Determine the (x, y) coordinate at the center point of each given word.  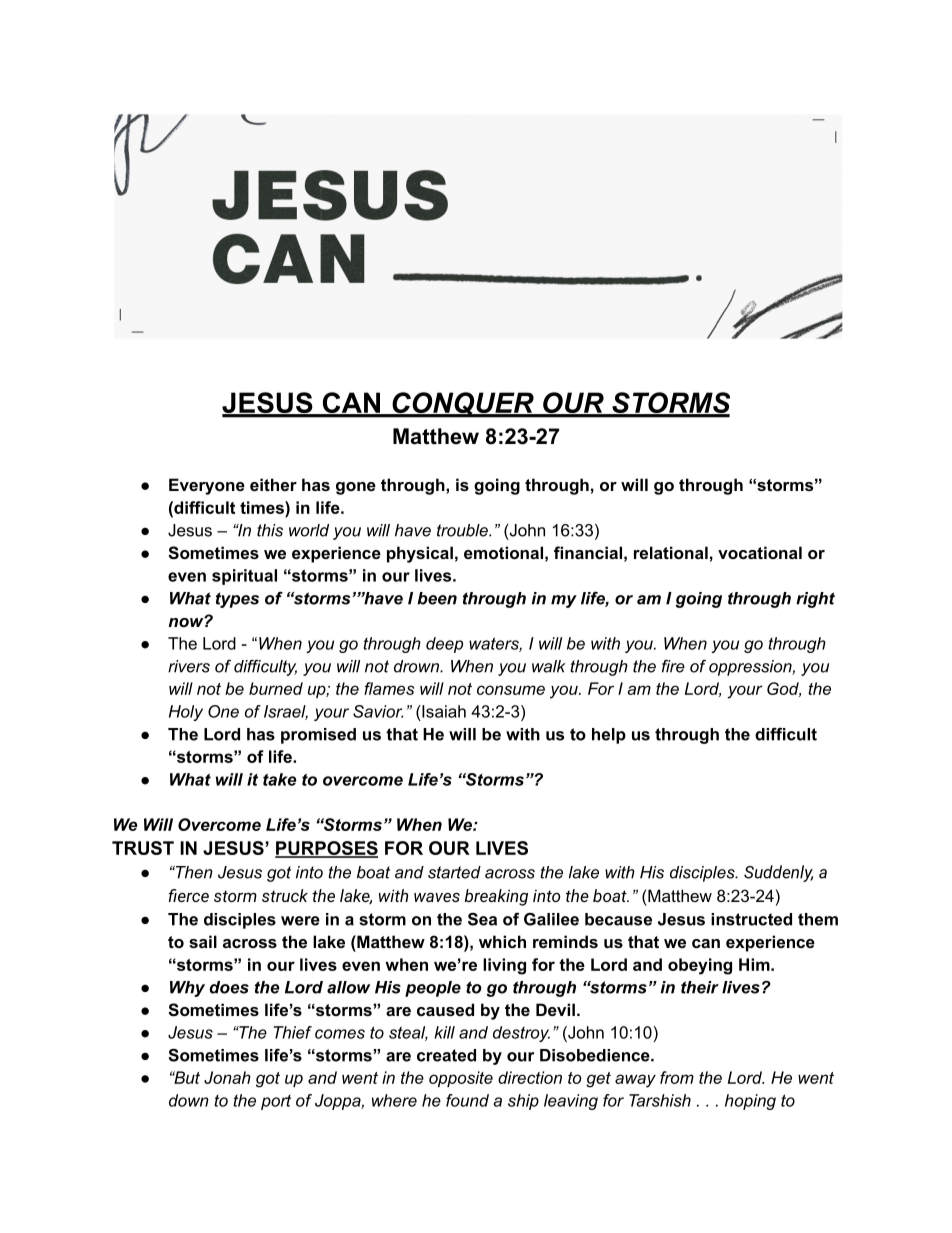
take (280, 779)
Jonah (227, 1077)
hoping (750, 1102)
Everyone (207, 486)
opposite (461, 1079)
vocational (760, 552)
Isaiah (443, 711)
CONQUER (463, 405)
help (609, 736)
